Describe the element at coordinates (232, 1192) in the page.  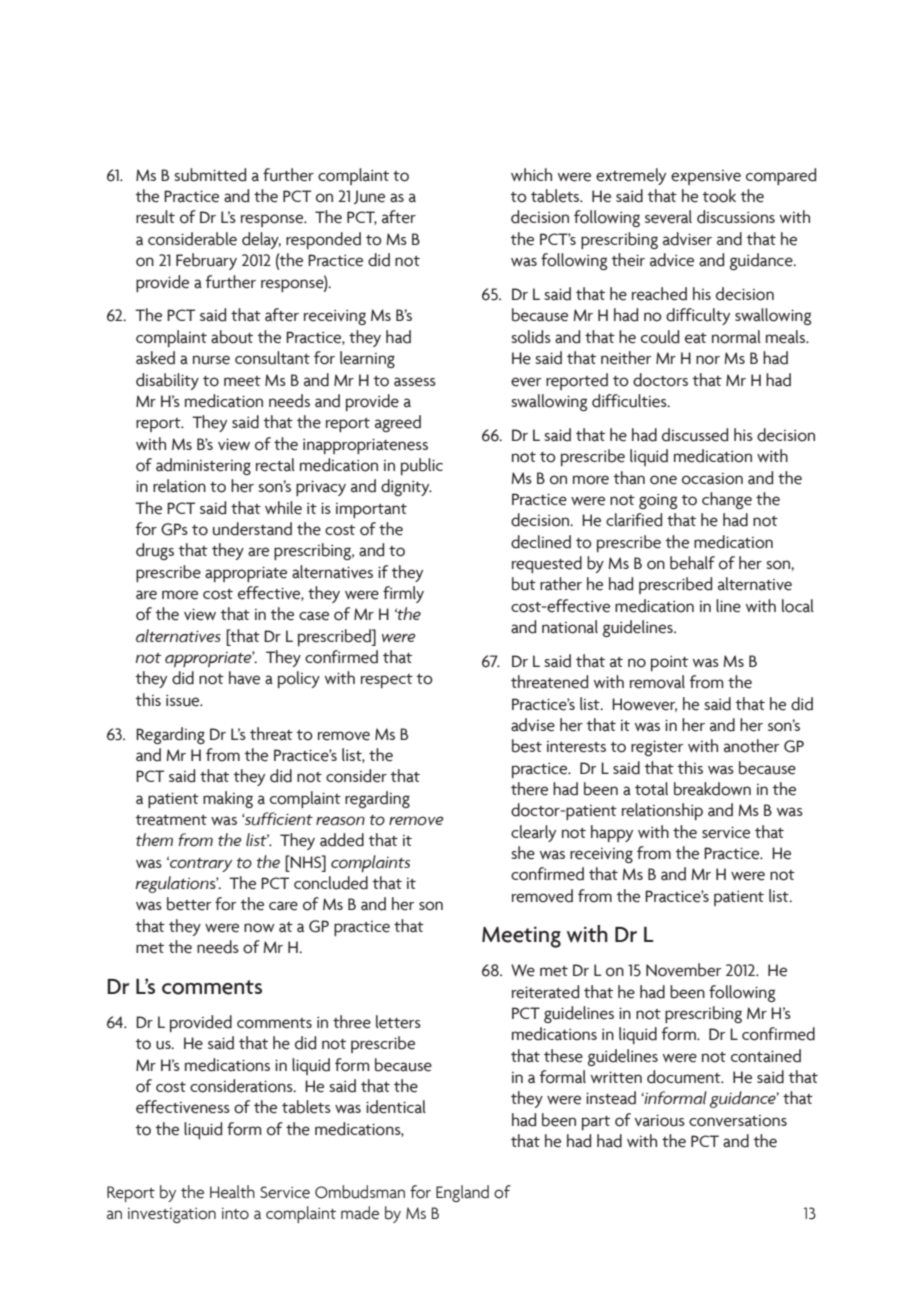
I see `Health` at that location.
